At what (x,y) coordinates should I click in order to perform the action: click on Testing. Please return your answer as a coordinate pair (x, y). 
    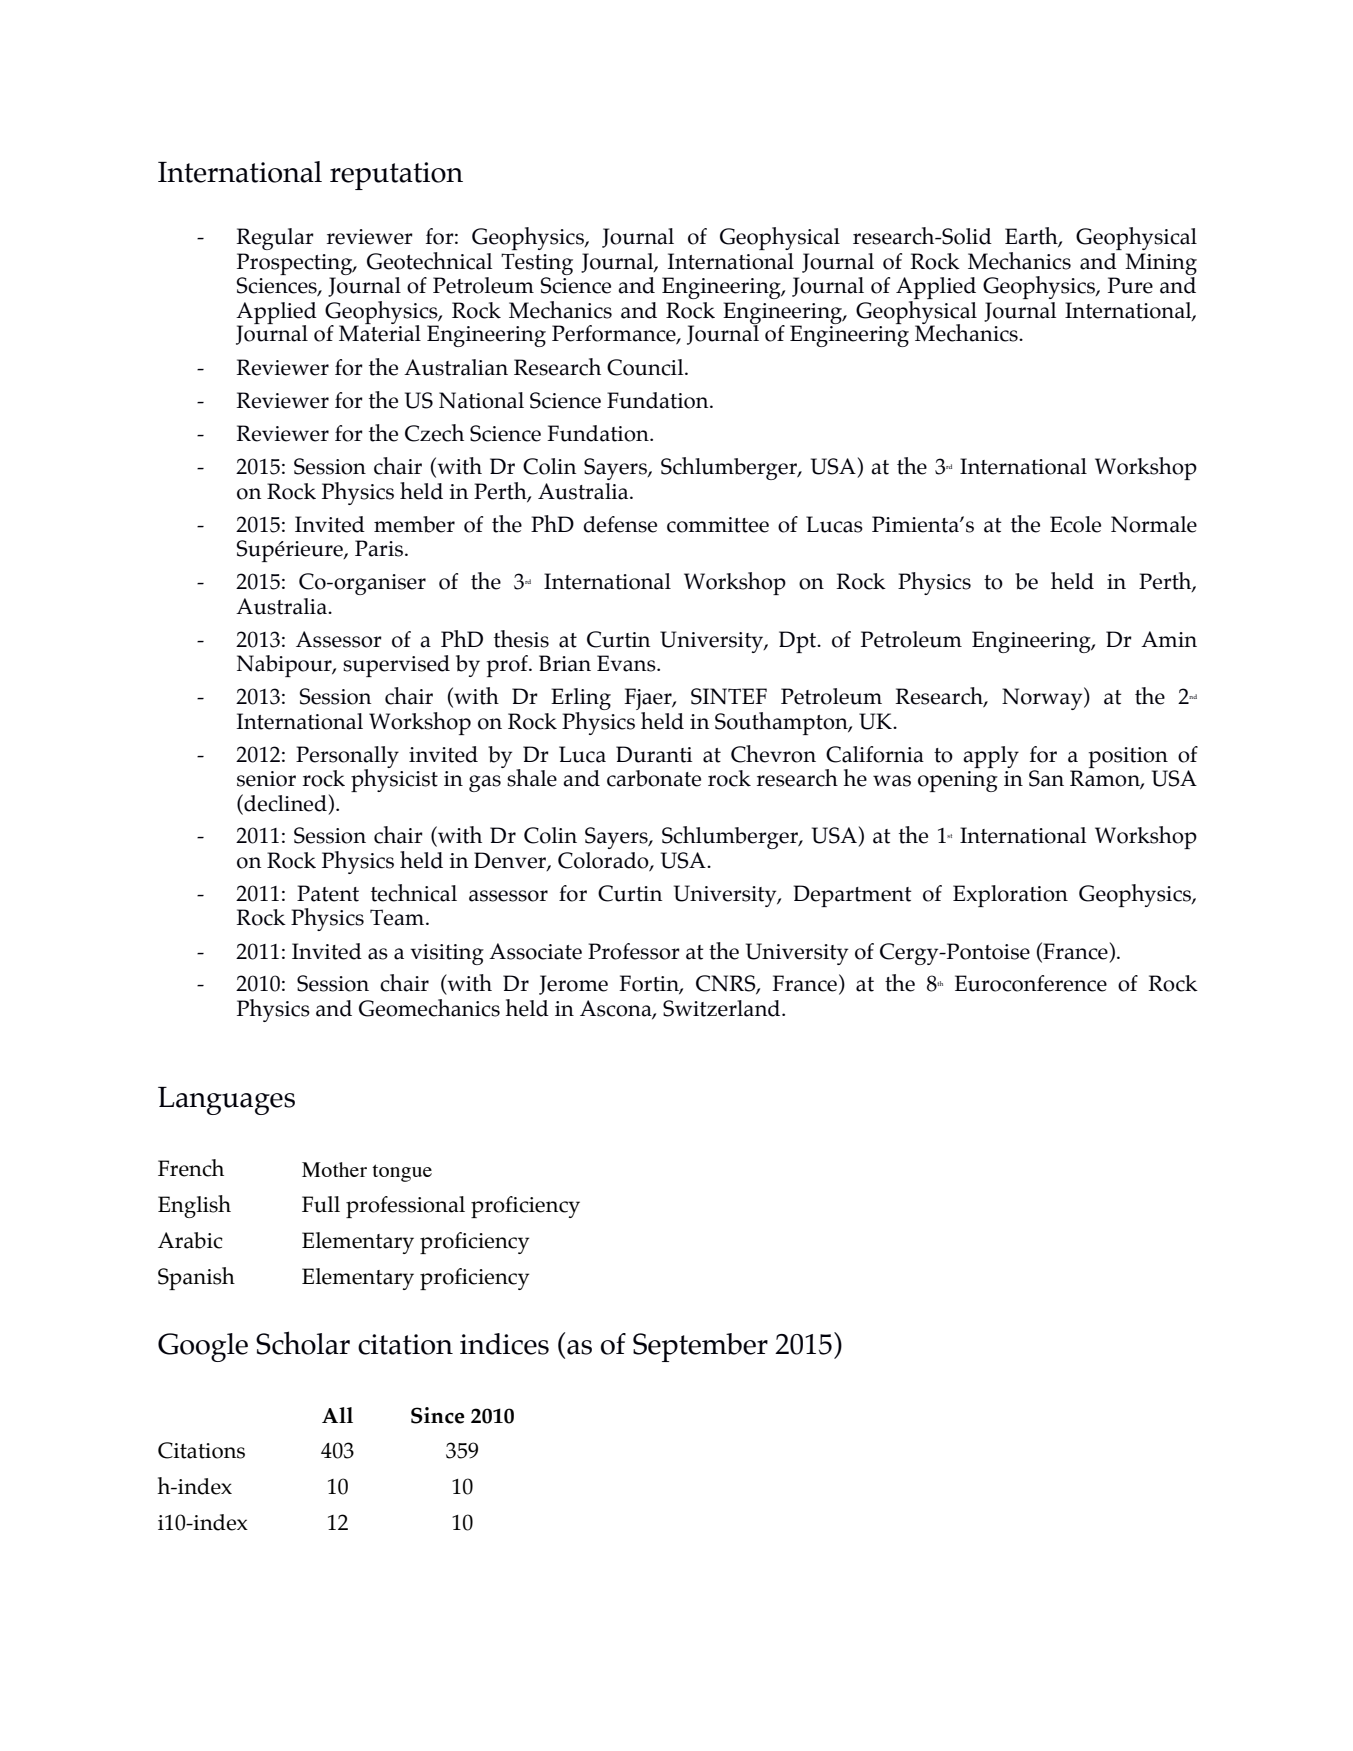
    Looking at the image, I should click on (537, 264).
